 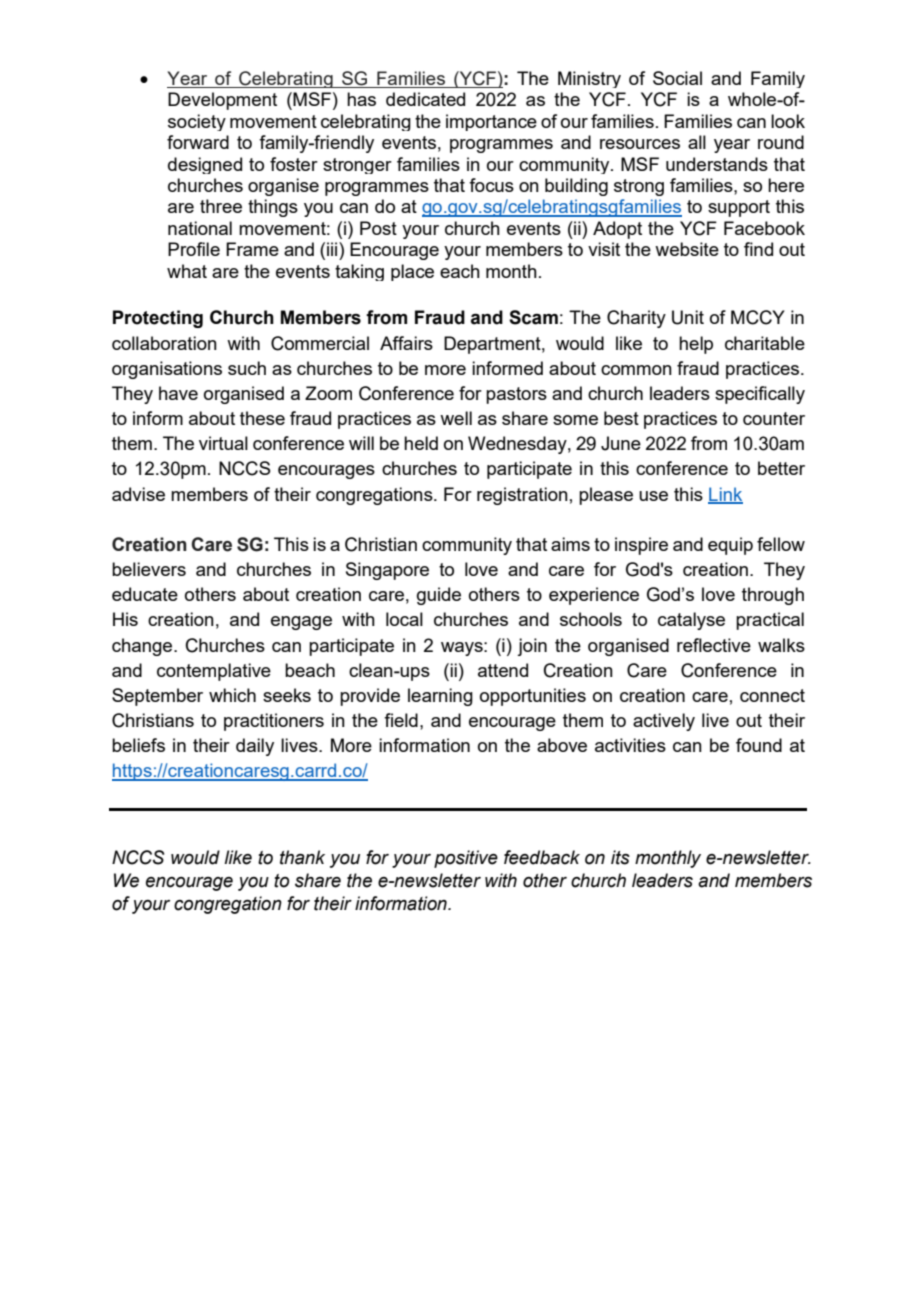 What do you see at coordinates (725, 495) in the screenshot?
I see `Link` at bounding box center [725, 495].
